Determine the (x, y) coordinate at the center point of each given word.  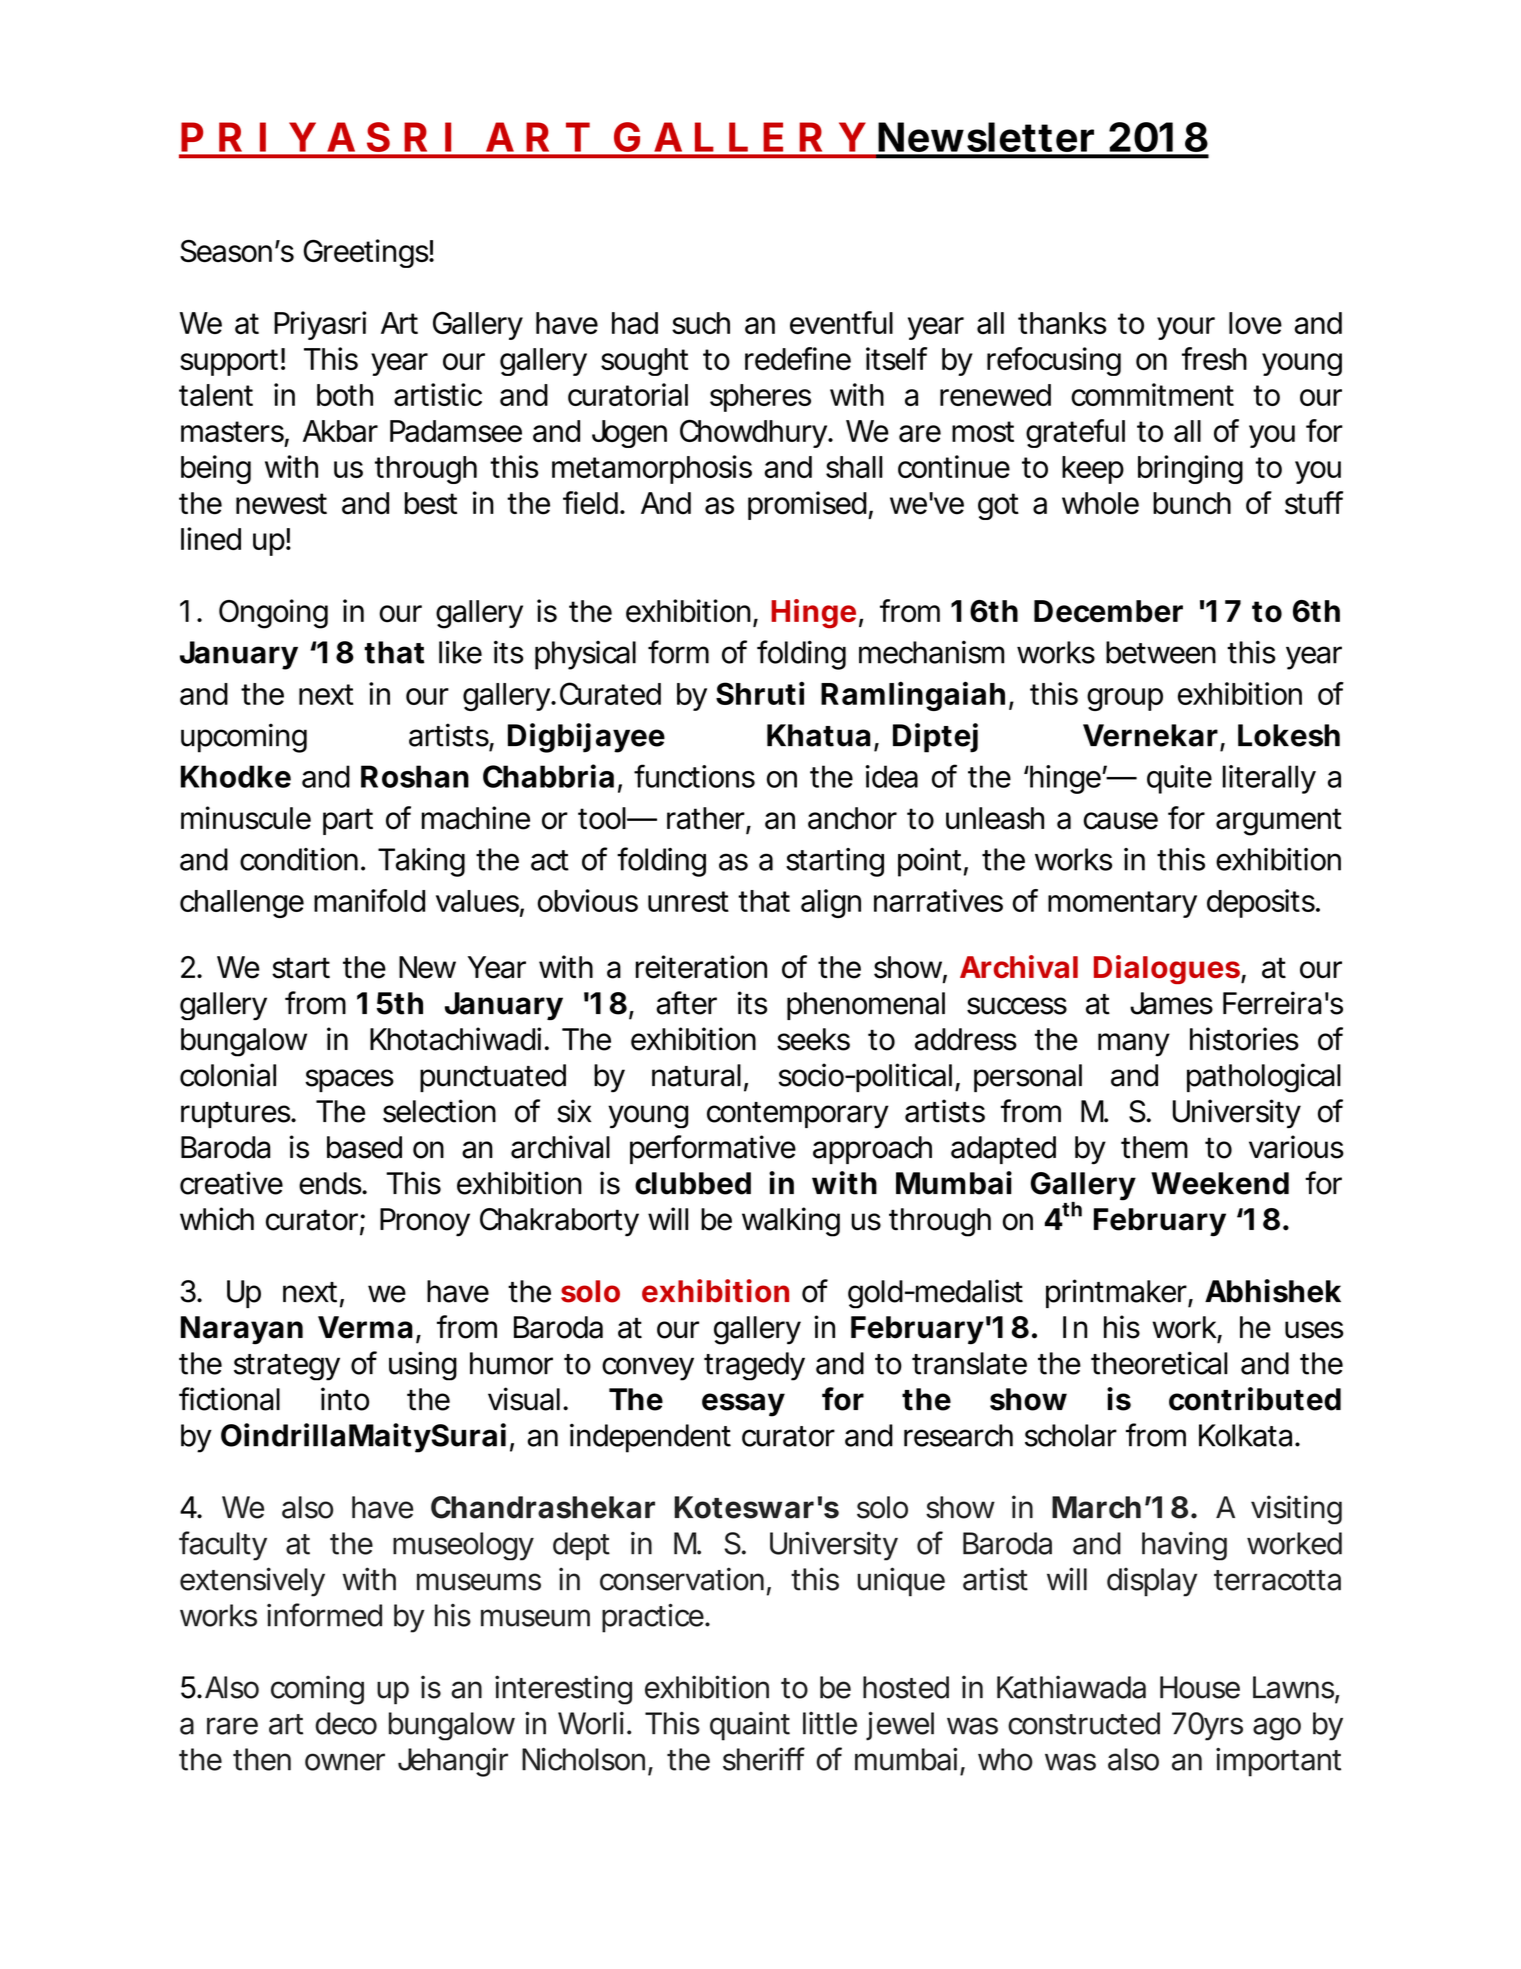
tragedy (754, 1366)
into (345, 1399)
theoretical (1159, 1363)
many (1134, 1045)
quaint (750, 1726)
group (1125, 699)
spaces (349, 1080)
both (345, 395)
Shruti (760, 693)
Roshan (415, 776)
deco (346, 1723)
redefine (798, 358)
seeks (813, 1039)
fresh (1214, 358)
